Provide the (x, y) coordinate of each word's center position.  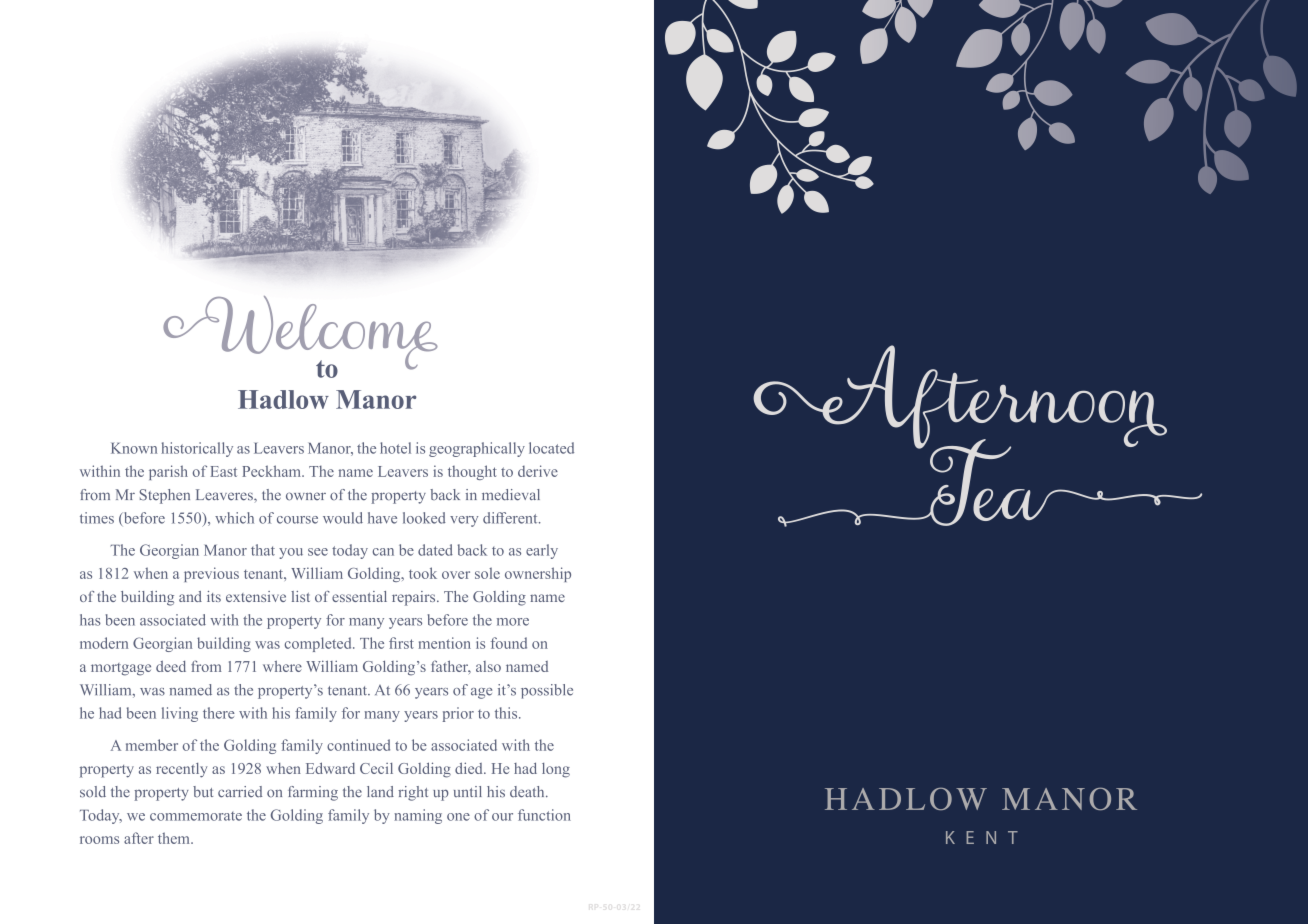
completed (319, 644)
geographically (477, 449)
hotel (395, 448)
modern (104, 643)
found (509, 643)
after (139, 838)
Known (134, 448)
